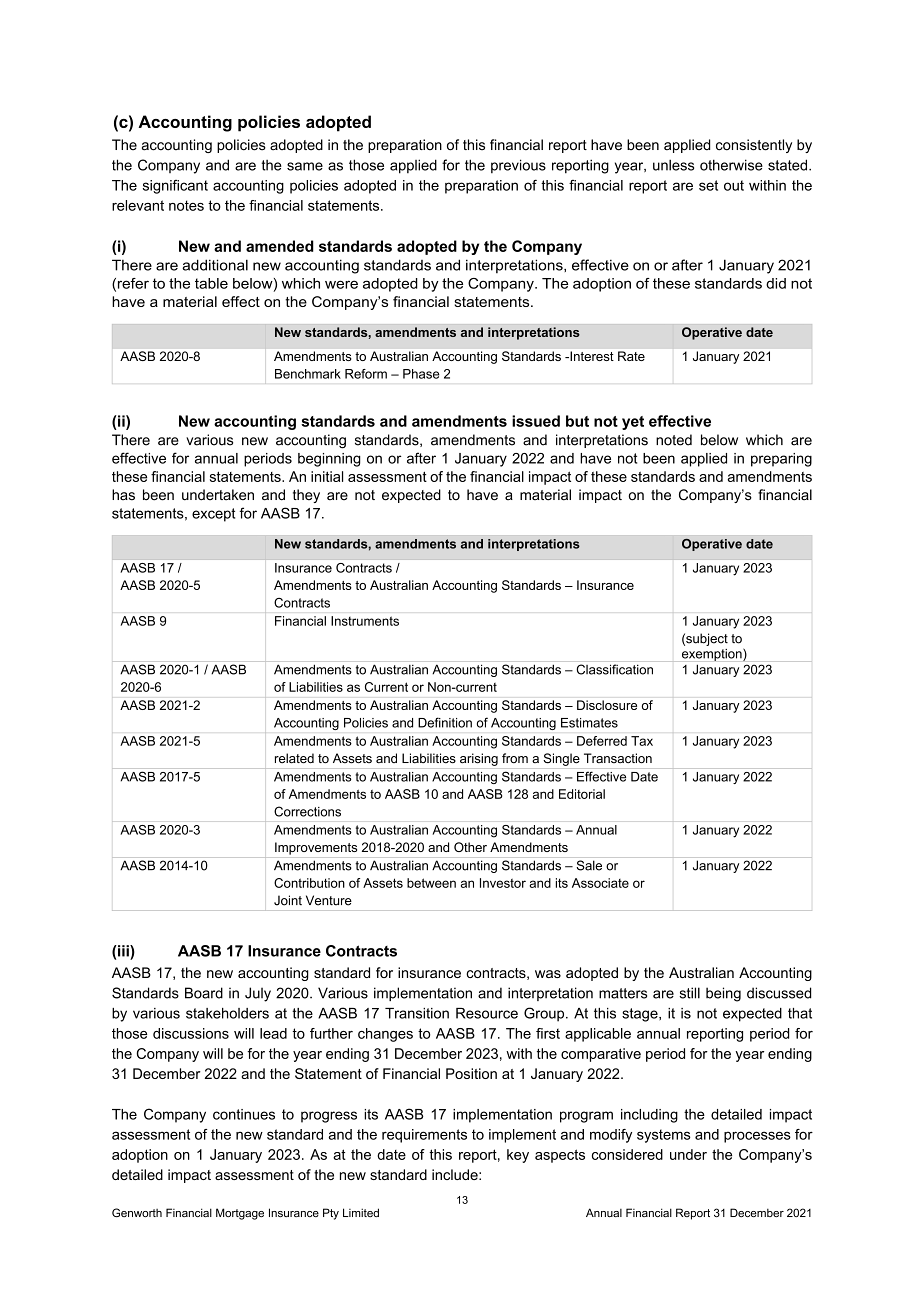 The image size is (924, 1308). What do you see at coordinates (674, 440) in the screenshot?
I see `noted` at bounding box center [674, 440].
